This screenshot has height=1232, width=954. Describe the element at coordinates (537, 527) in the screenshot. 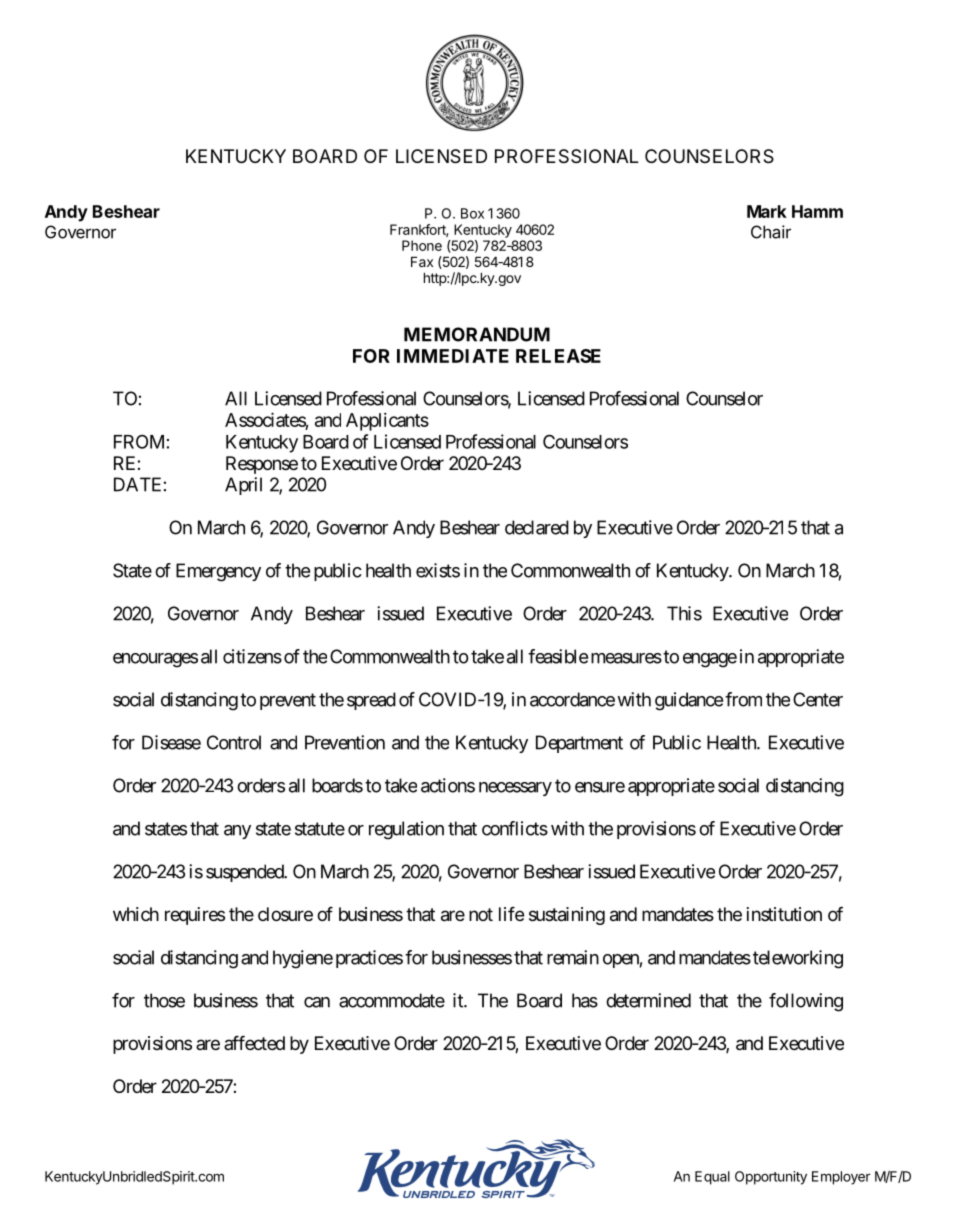

I see `declared` at that location.
